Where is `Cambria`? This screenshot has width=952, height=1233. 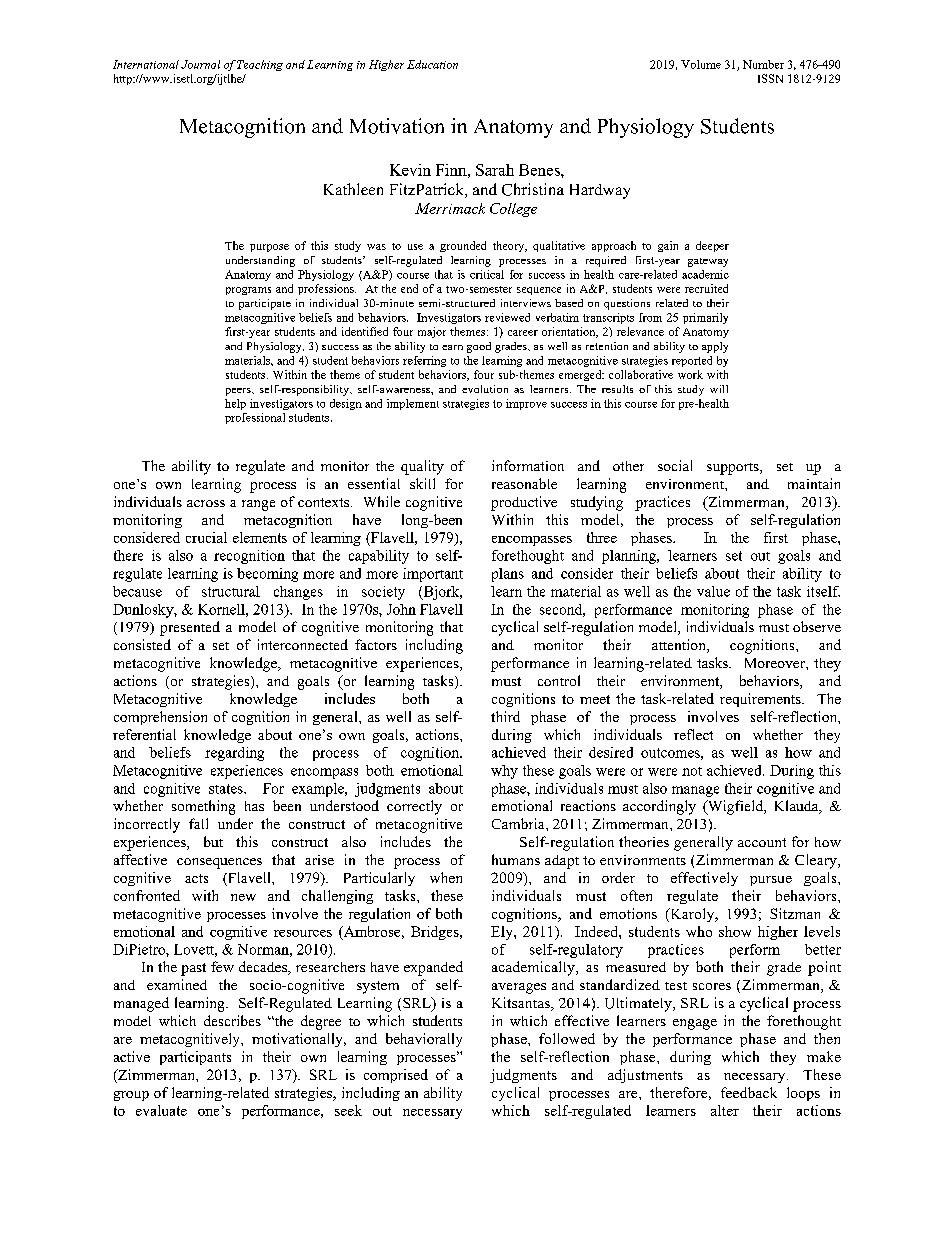 Cambria is located at coordinates (519, 823).
